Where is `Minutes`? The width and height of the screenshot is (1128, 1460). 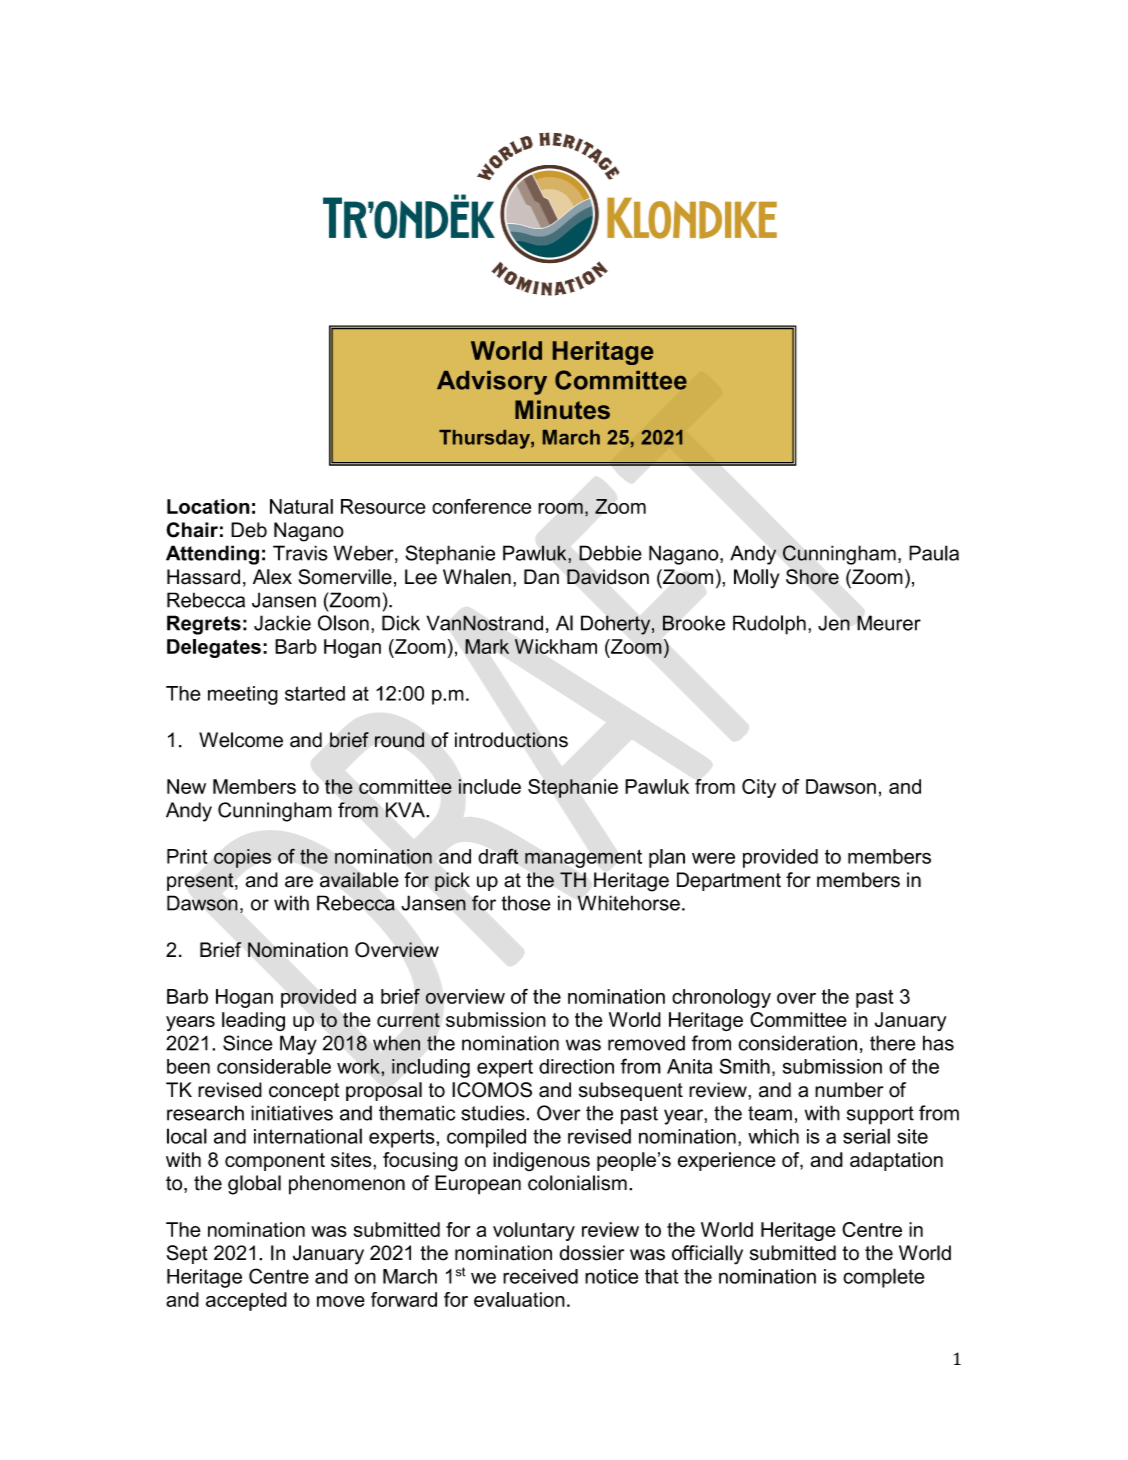 Minutes is located at coordinates (562, 409).
